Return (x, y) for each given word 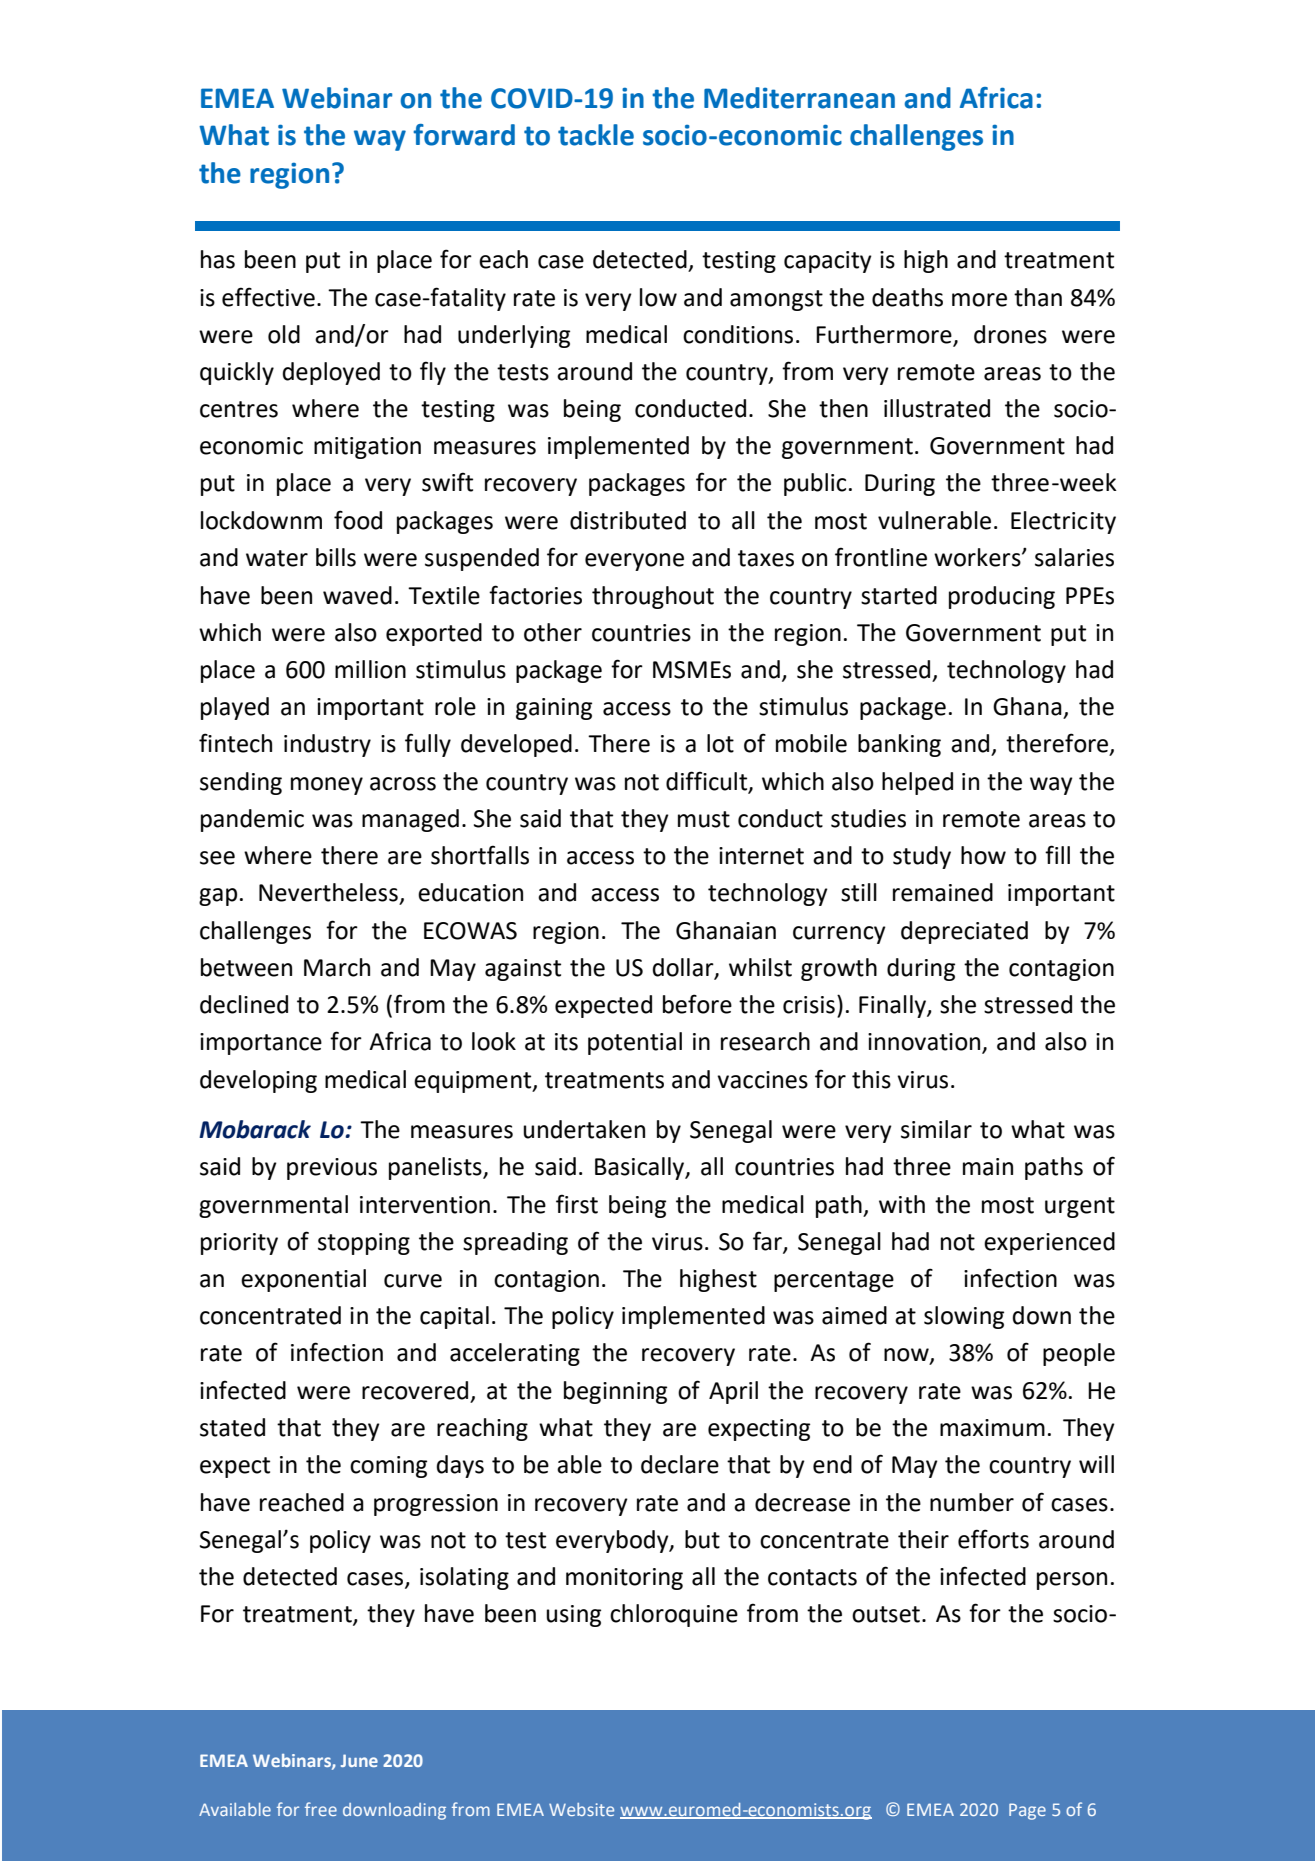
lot (720, 743)
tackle (596, 135)
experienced (1049, 1243)
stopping (364, 1244)
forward (464, 135)
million (370, 669)
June (359, 1760)
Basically (641, 1168)
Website (581, 1809)
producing (1002, 597)
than (1038, 297)
